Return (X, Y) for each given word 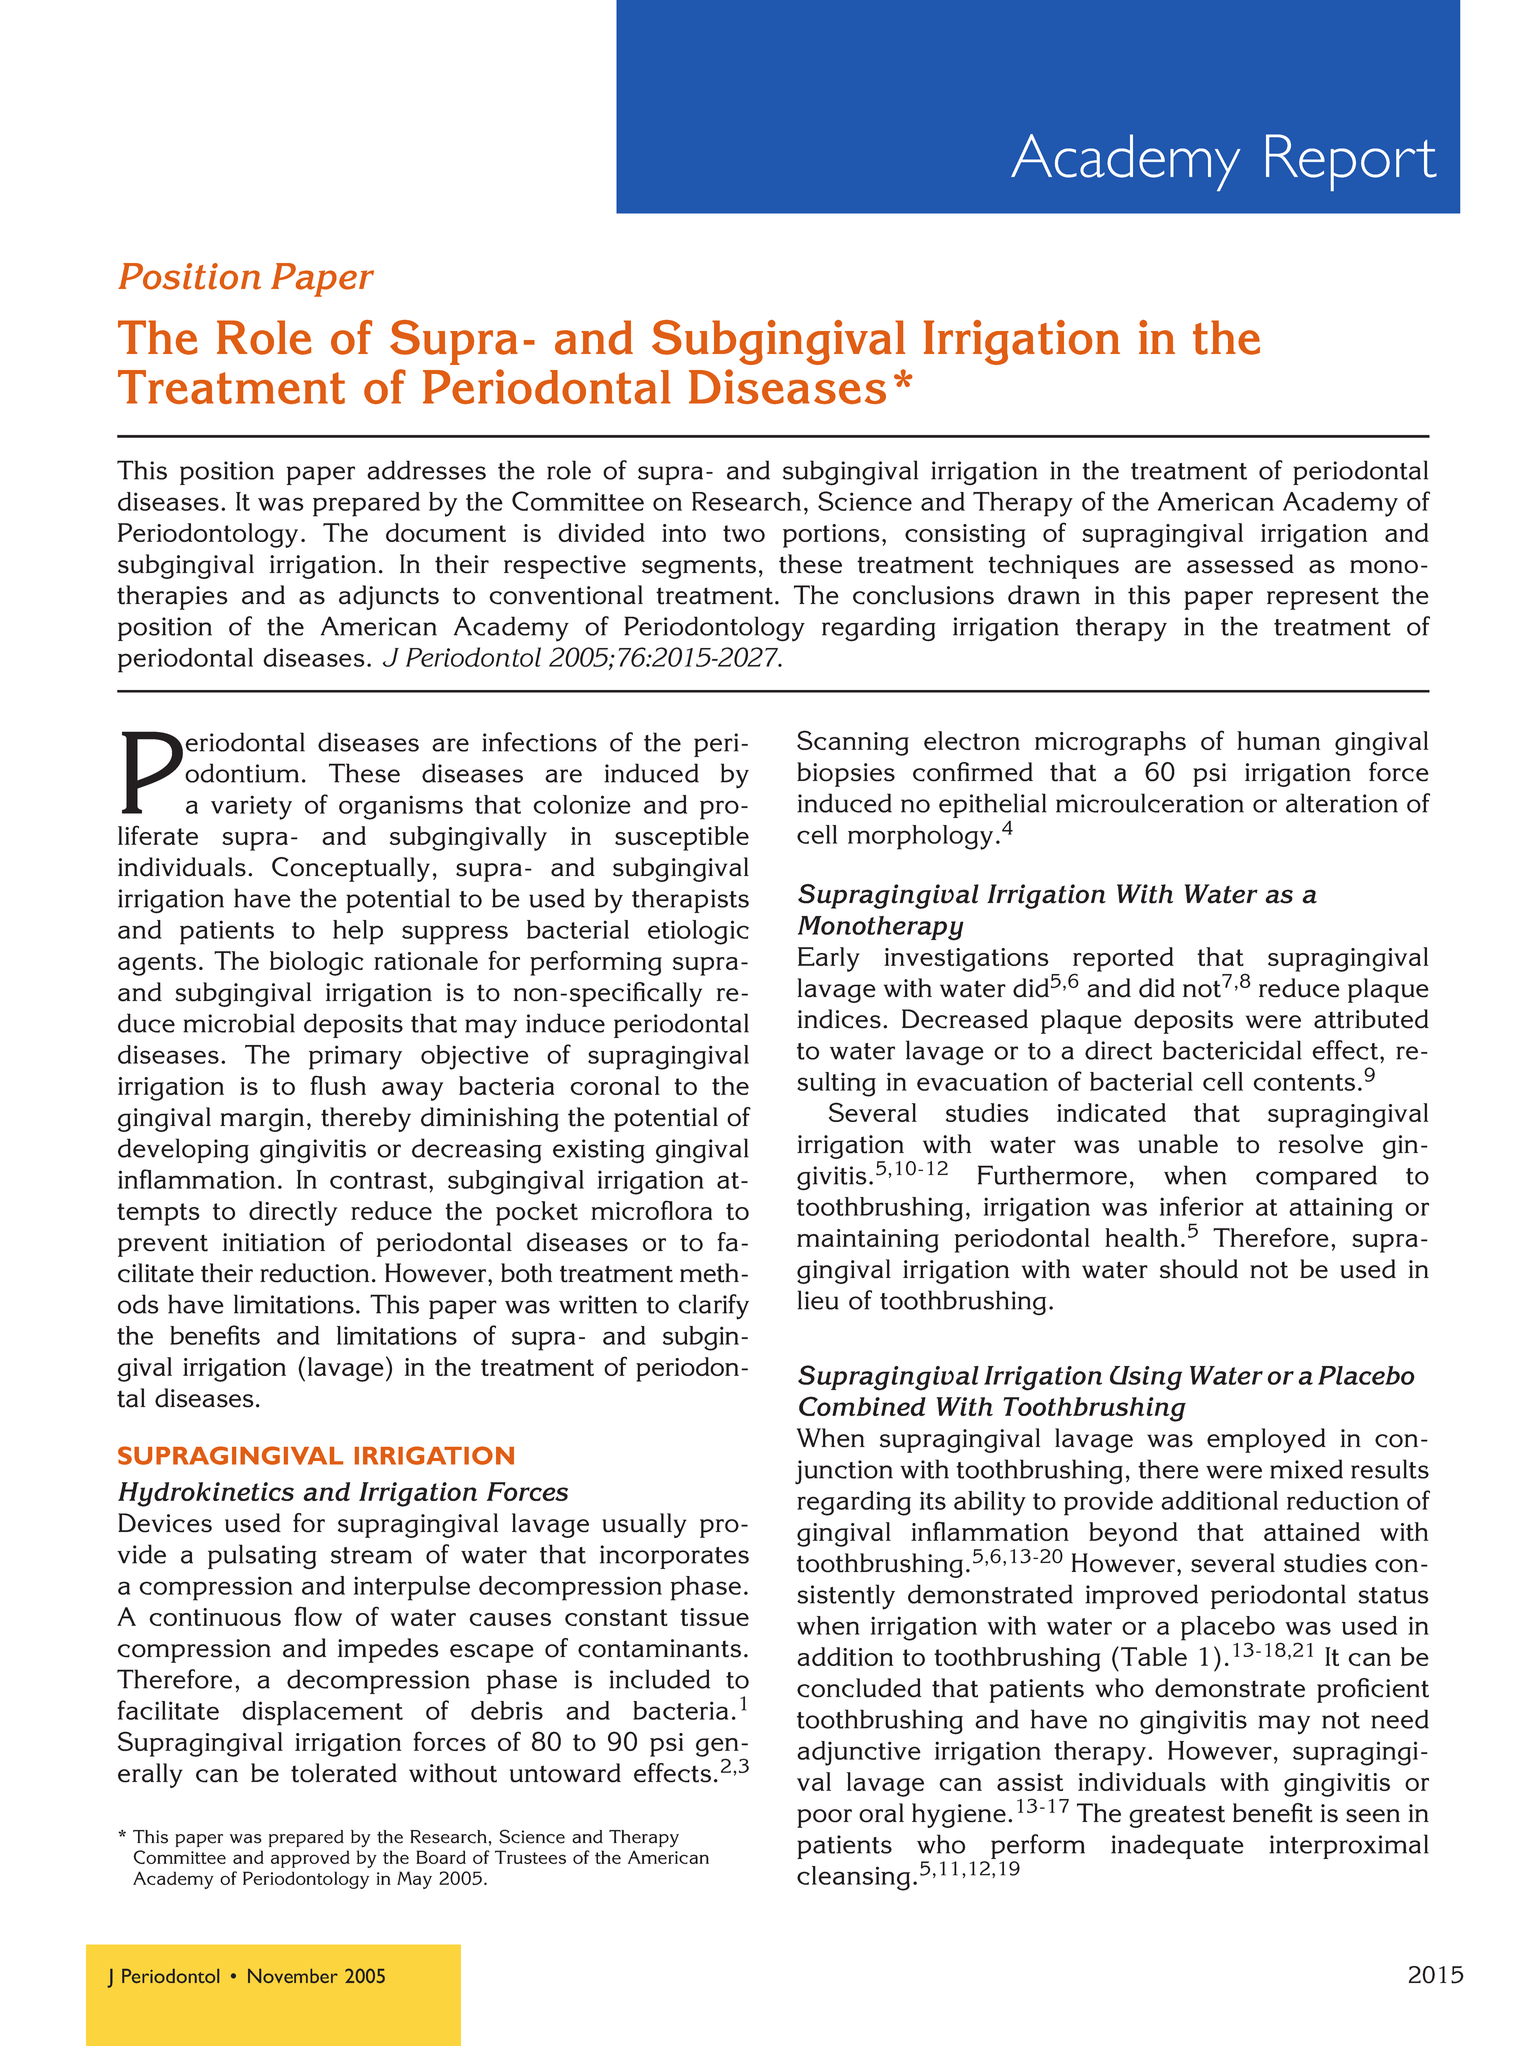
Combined (862, 1406)
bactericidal (1232, 1050)
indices (839, 1019)
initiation (274, 1242)
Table (1154, 1656)
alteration (1342, 803)
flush (338, 1085)
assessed (1240, 564)
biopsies (846, 774)
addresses (426, 470)
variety (251, 807)
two (744, 533)
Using (1146, 1378)
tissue (714, 1617)
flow (318, 1616)
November (293, 1976)
